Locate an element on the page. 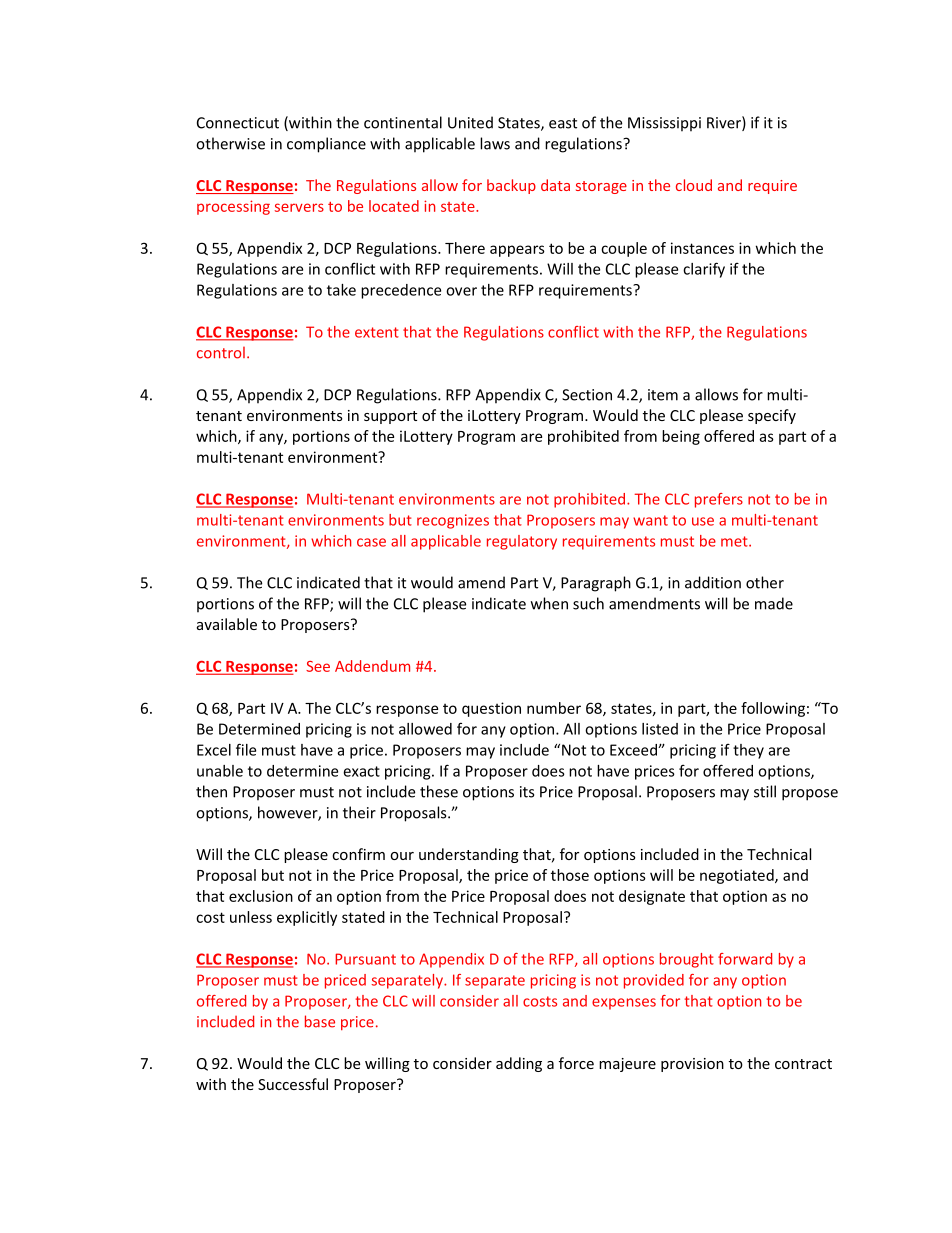  Successful is located at coordinates (293, 1084).
